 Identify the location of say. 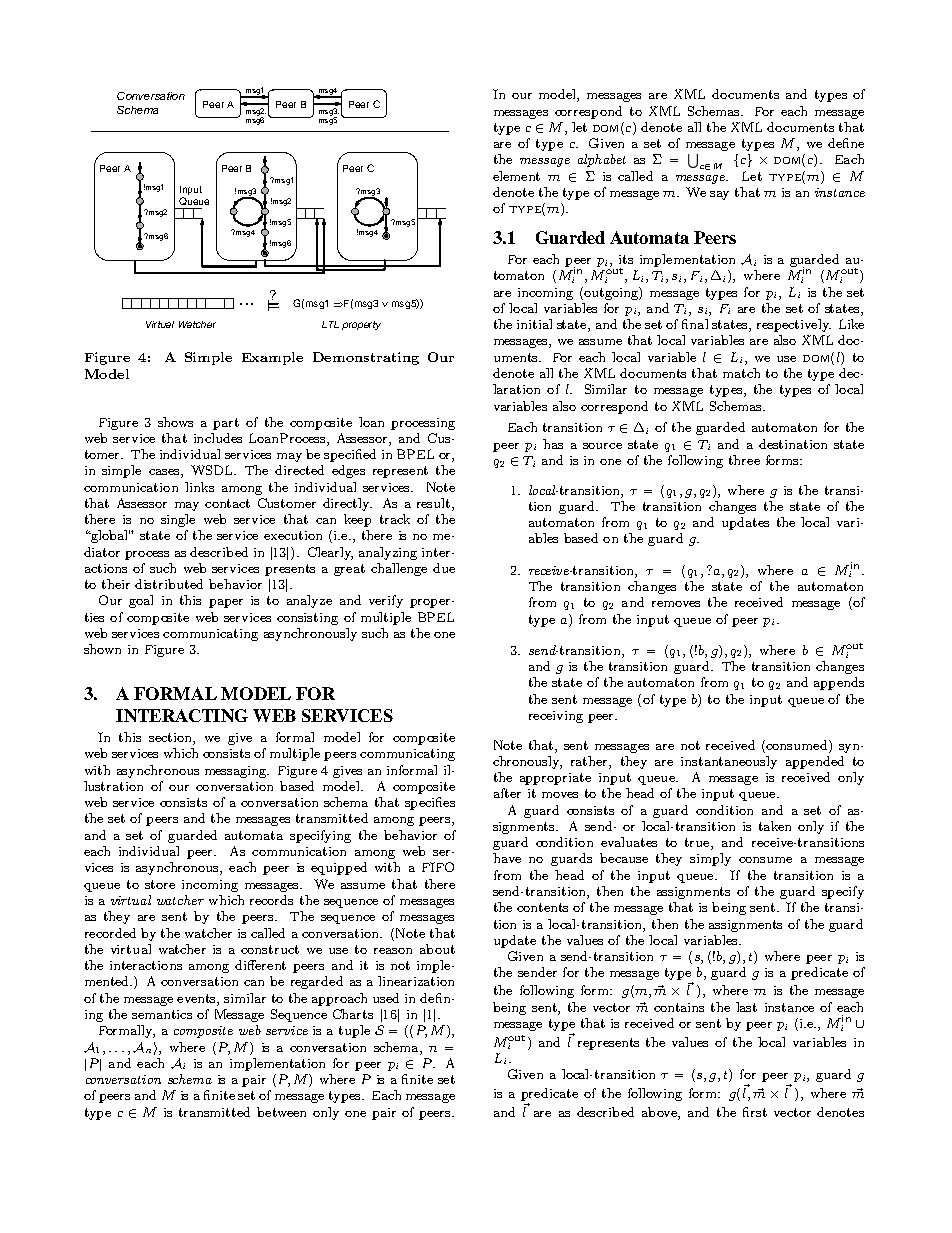
(719, 195).
